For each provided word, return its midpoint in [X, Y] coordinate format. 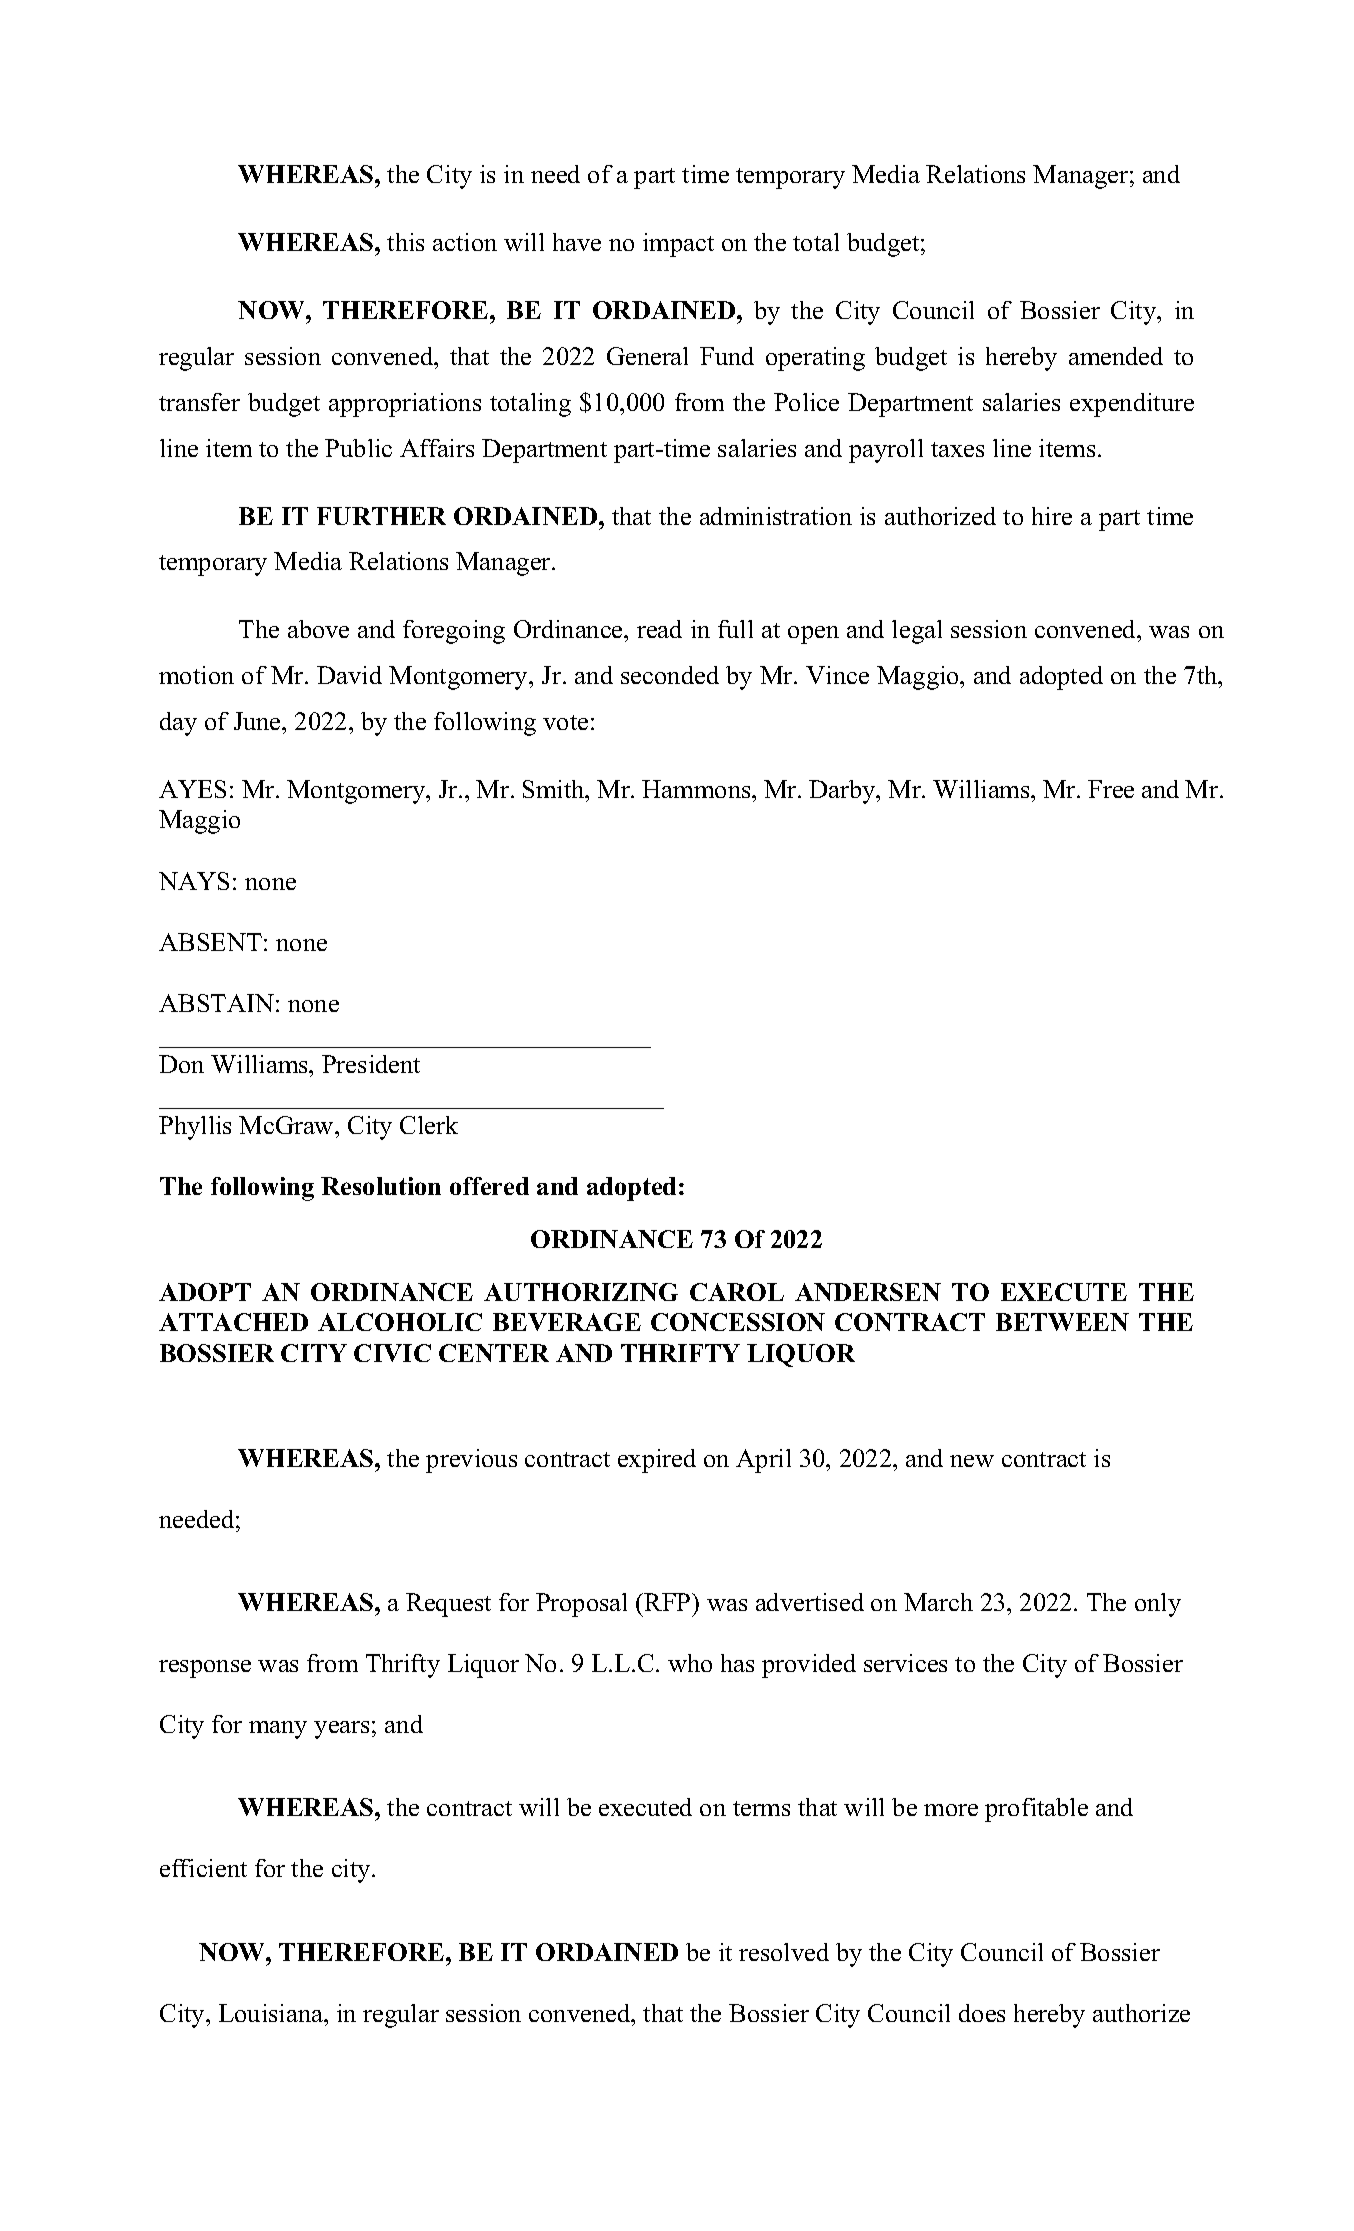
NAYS [194, 881]
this [405, 242]
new [972, 1461]
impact [678, 245]
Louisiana [272, 2013]
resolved [784, 1952]
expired [657, 1461]
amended [1116, 356]
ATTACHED [233, 1322]
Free [1111, 789]
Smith [555, 789]
